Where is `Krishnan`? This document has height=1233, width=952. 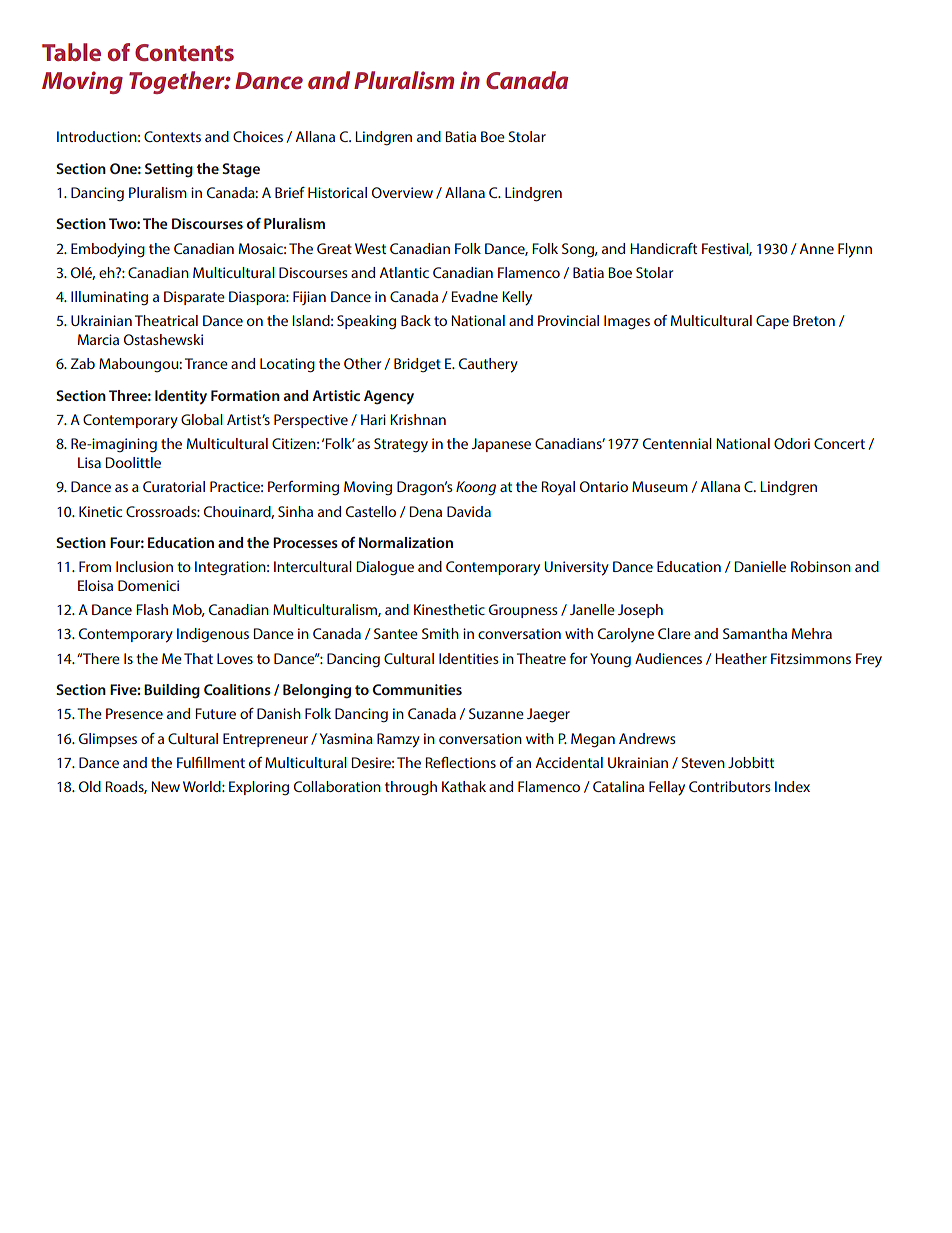
Krishnan is located at coordinates (418, 419).
